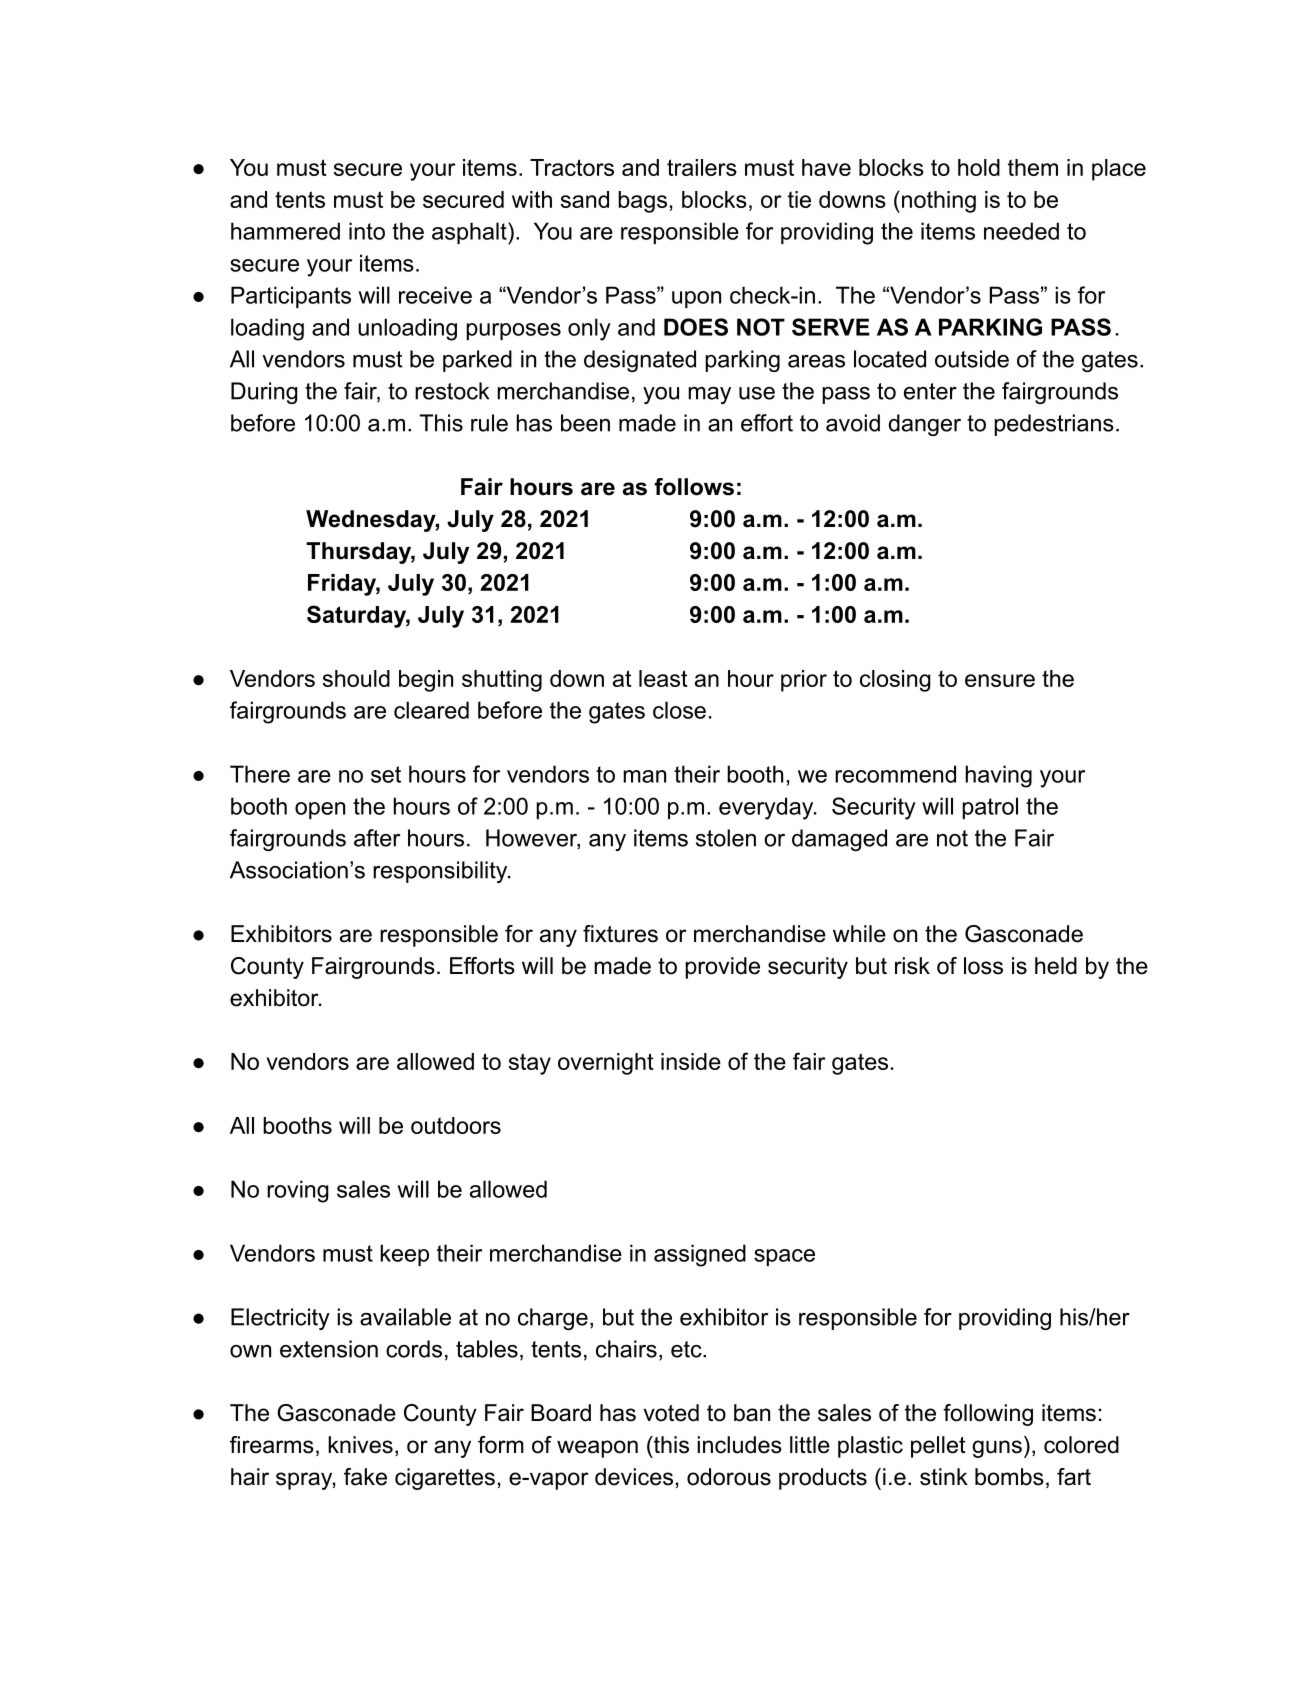 Image resolution: width=1302 pixels, height=1686 pixels. I want to click on patrol, so click(990, 808).
